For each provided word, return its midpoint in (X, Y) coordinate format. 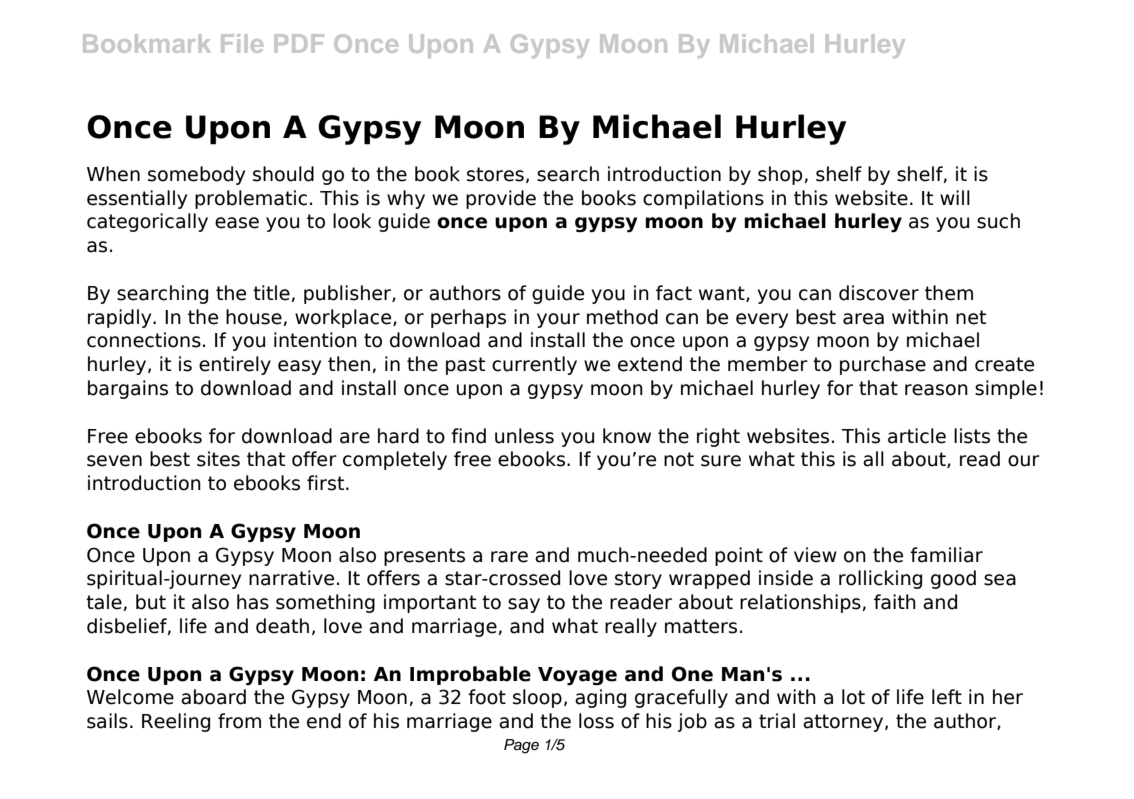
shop (780, 175)
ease (237, 223)
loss (596, 721)
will (955, 197)
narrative (291, 578)
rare (509, 557)
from (239, 721)
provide (501, 199)
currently (534, 365)
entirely (235, 365)
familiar (946, 555)
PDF (299, 43)
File (242, 43)
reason (936, 390)
